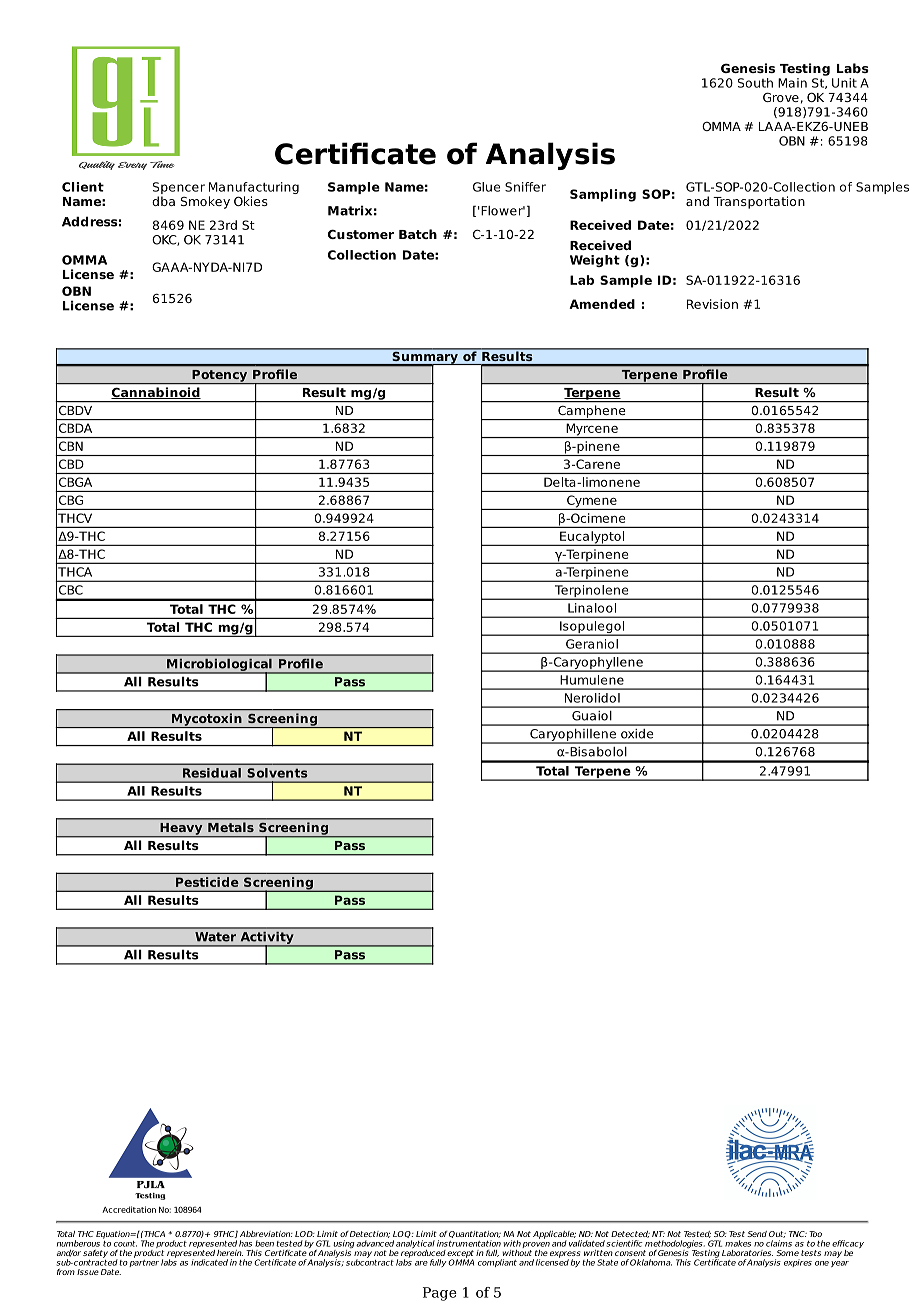  I want to click on Page, so click(440, 1294).
